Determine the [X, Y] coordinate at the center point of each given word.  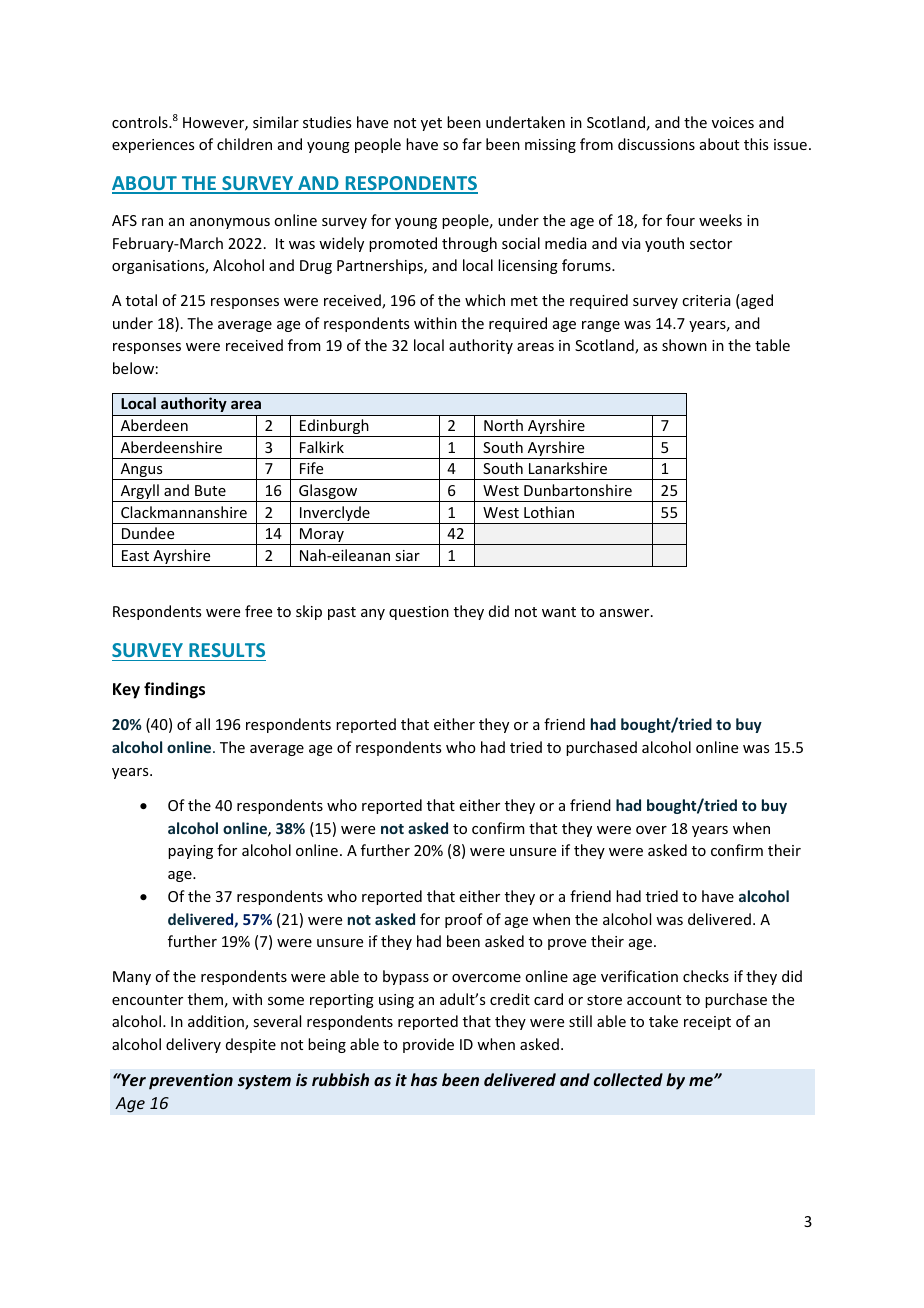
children [244, 144]
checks [706, 976]
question [419, 613]
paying [190, 852]
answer [626, 613]
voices [733, 122]
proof [464, 920]
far [472, 144]
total [141, 300]
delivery [193, 1045]
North [503, 425]
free [258, 611]
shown [684, 345]
